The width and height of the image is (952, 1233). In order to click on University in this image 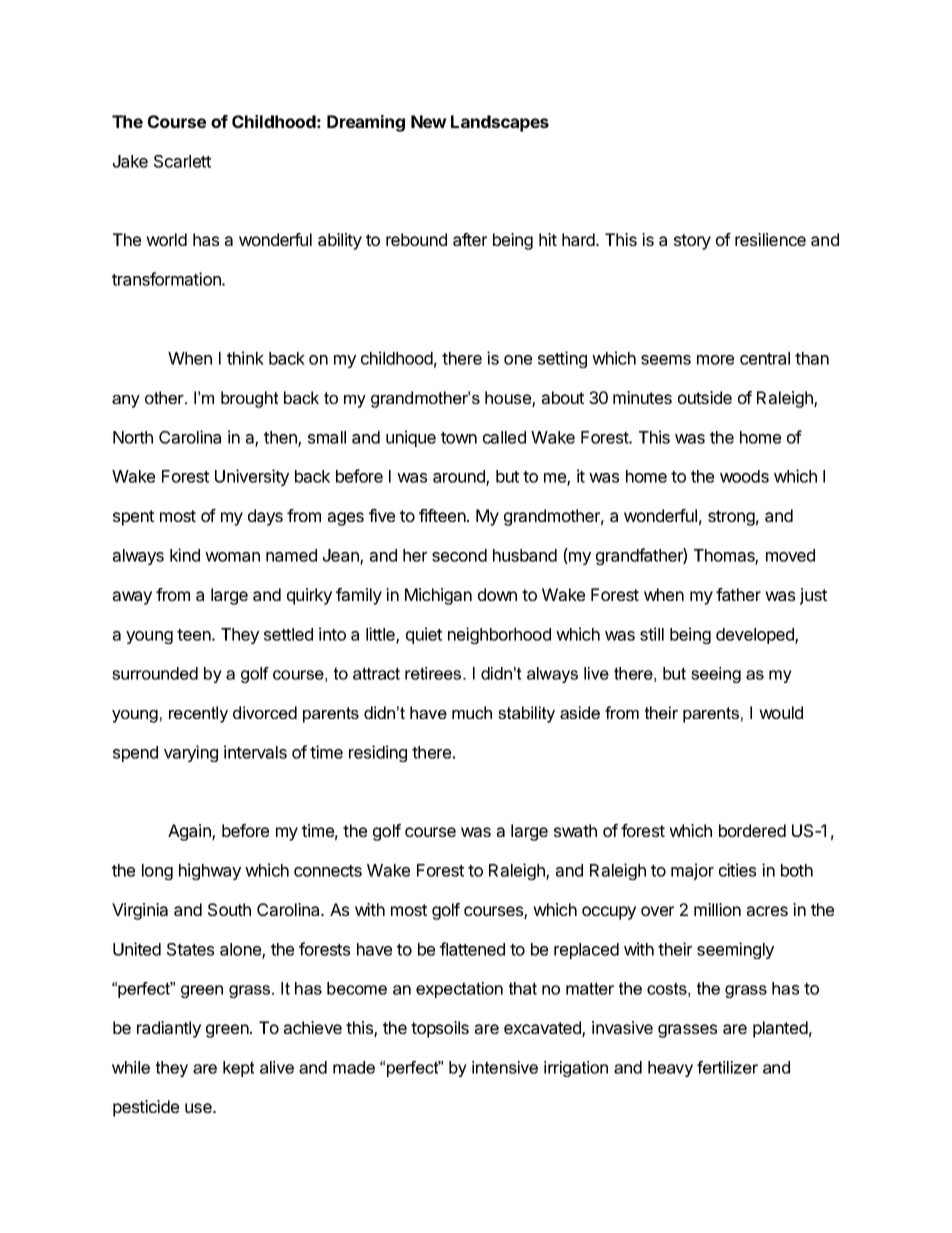, I will do `click(252, 477)`.
